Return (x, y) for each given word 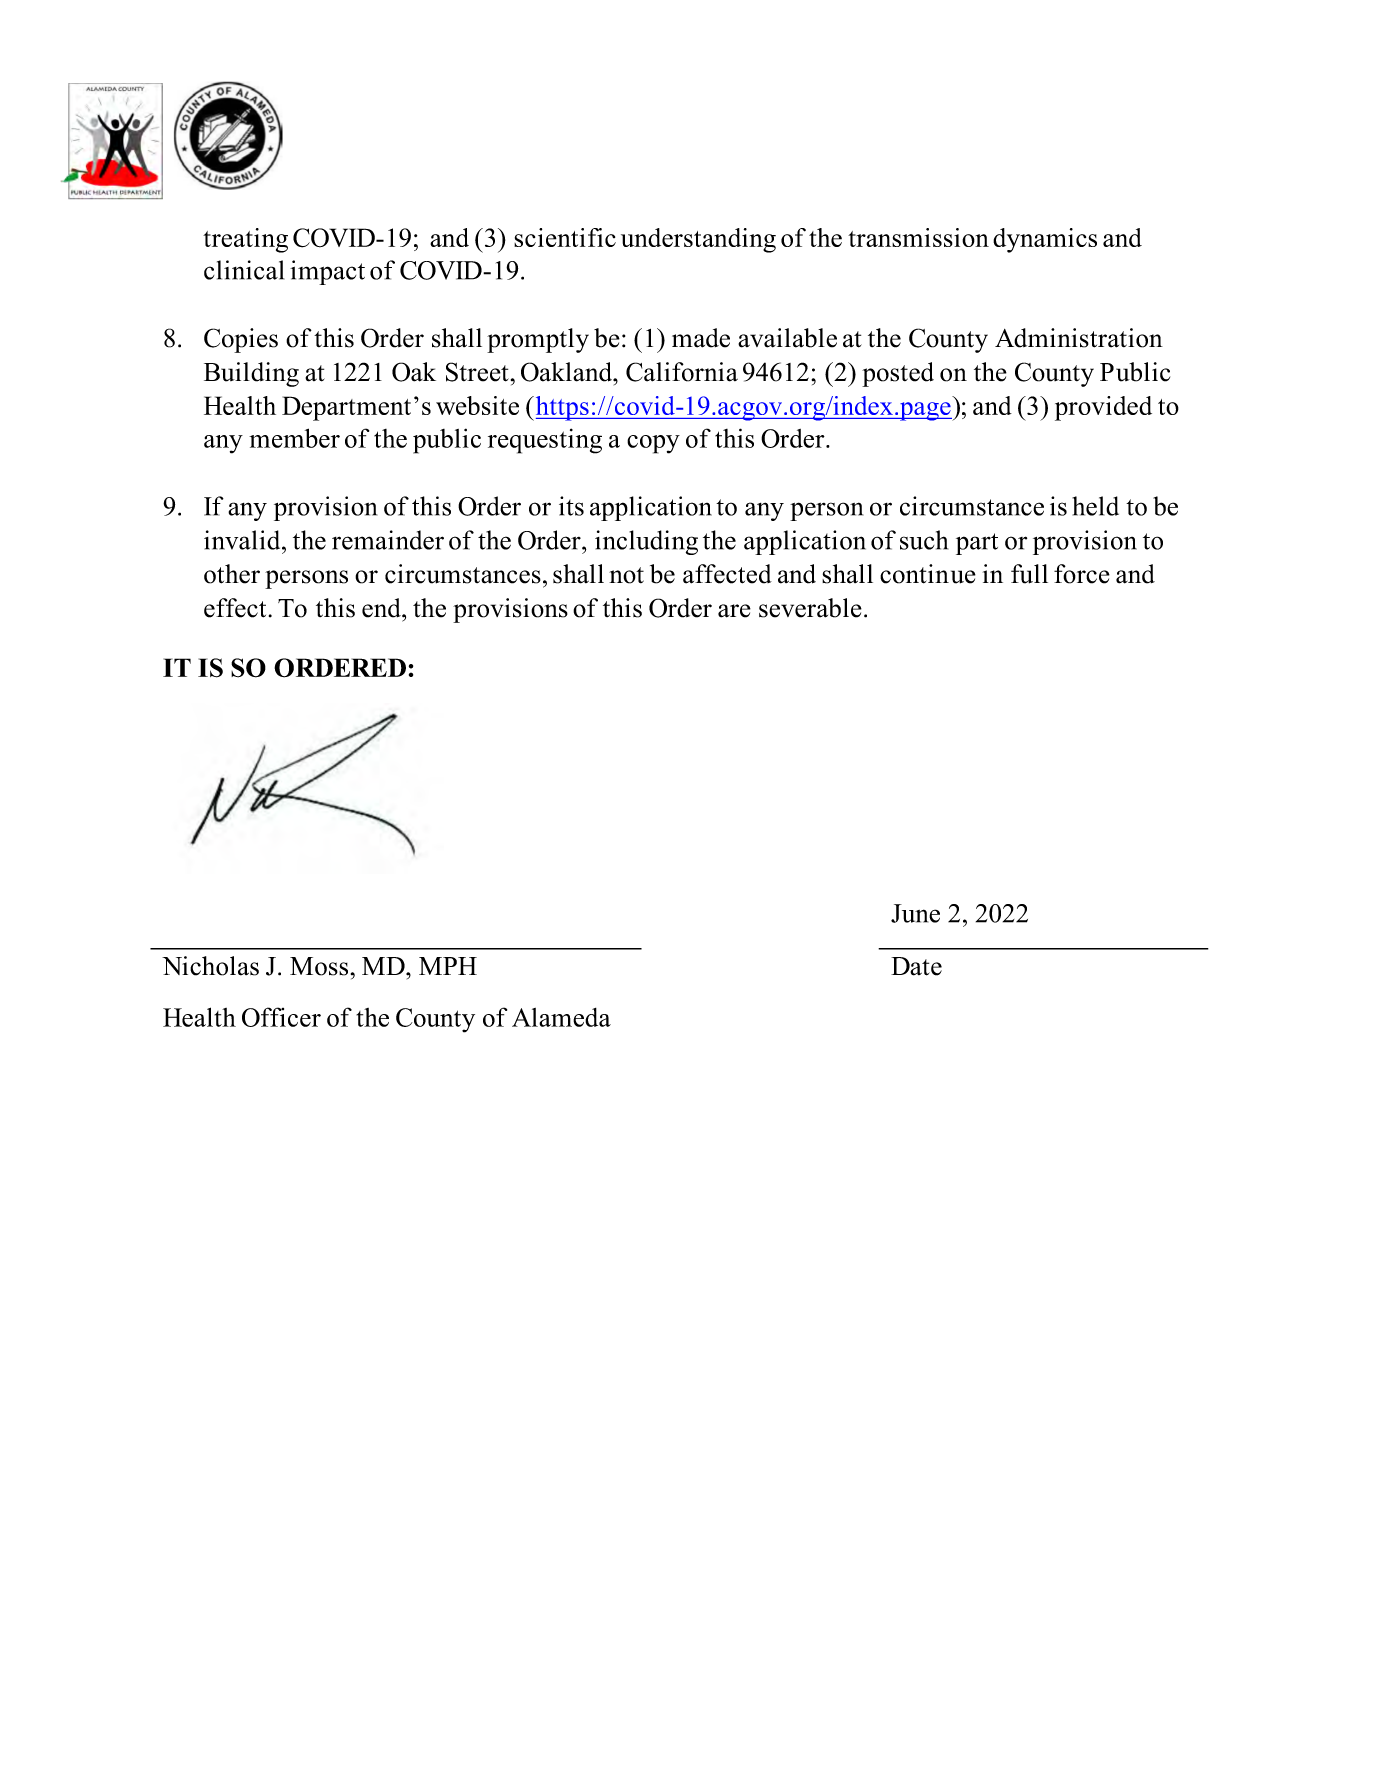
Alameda (561, 1017)
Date (916, 966)
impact (327, 272)
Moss (319, 966)
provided (1103, 408)
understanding (698, 240)
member (294, 438)
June (915, 913)
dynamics (1045, 240)
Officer (281, 1017)
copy (653, 444)
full (1029, 574)
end (382, 608)
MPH (448, 966)
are (734, 611)
